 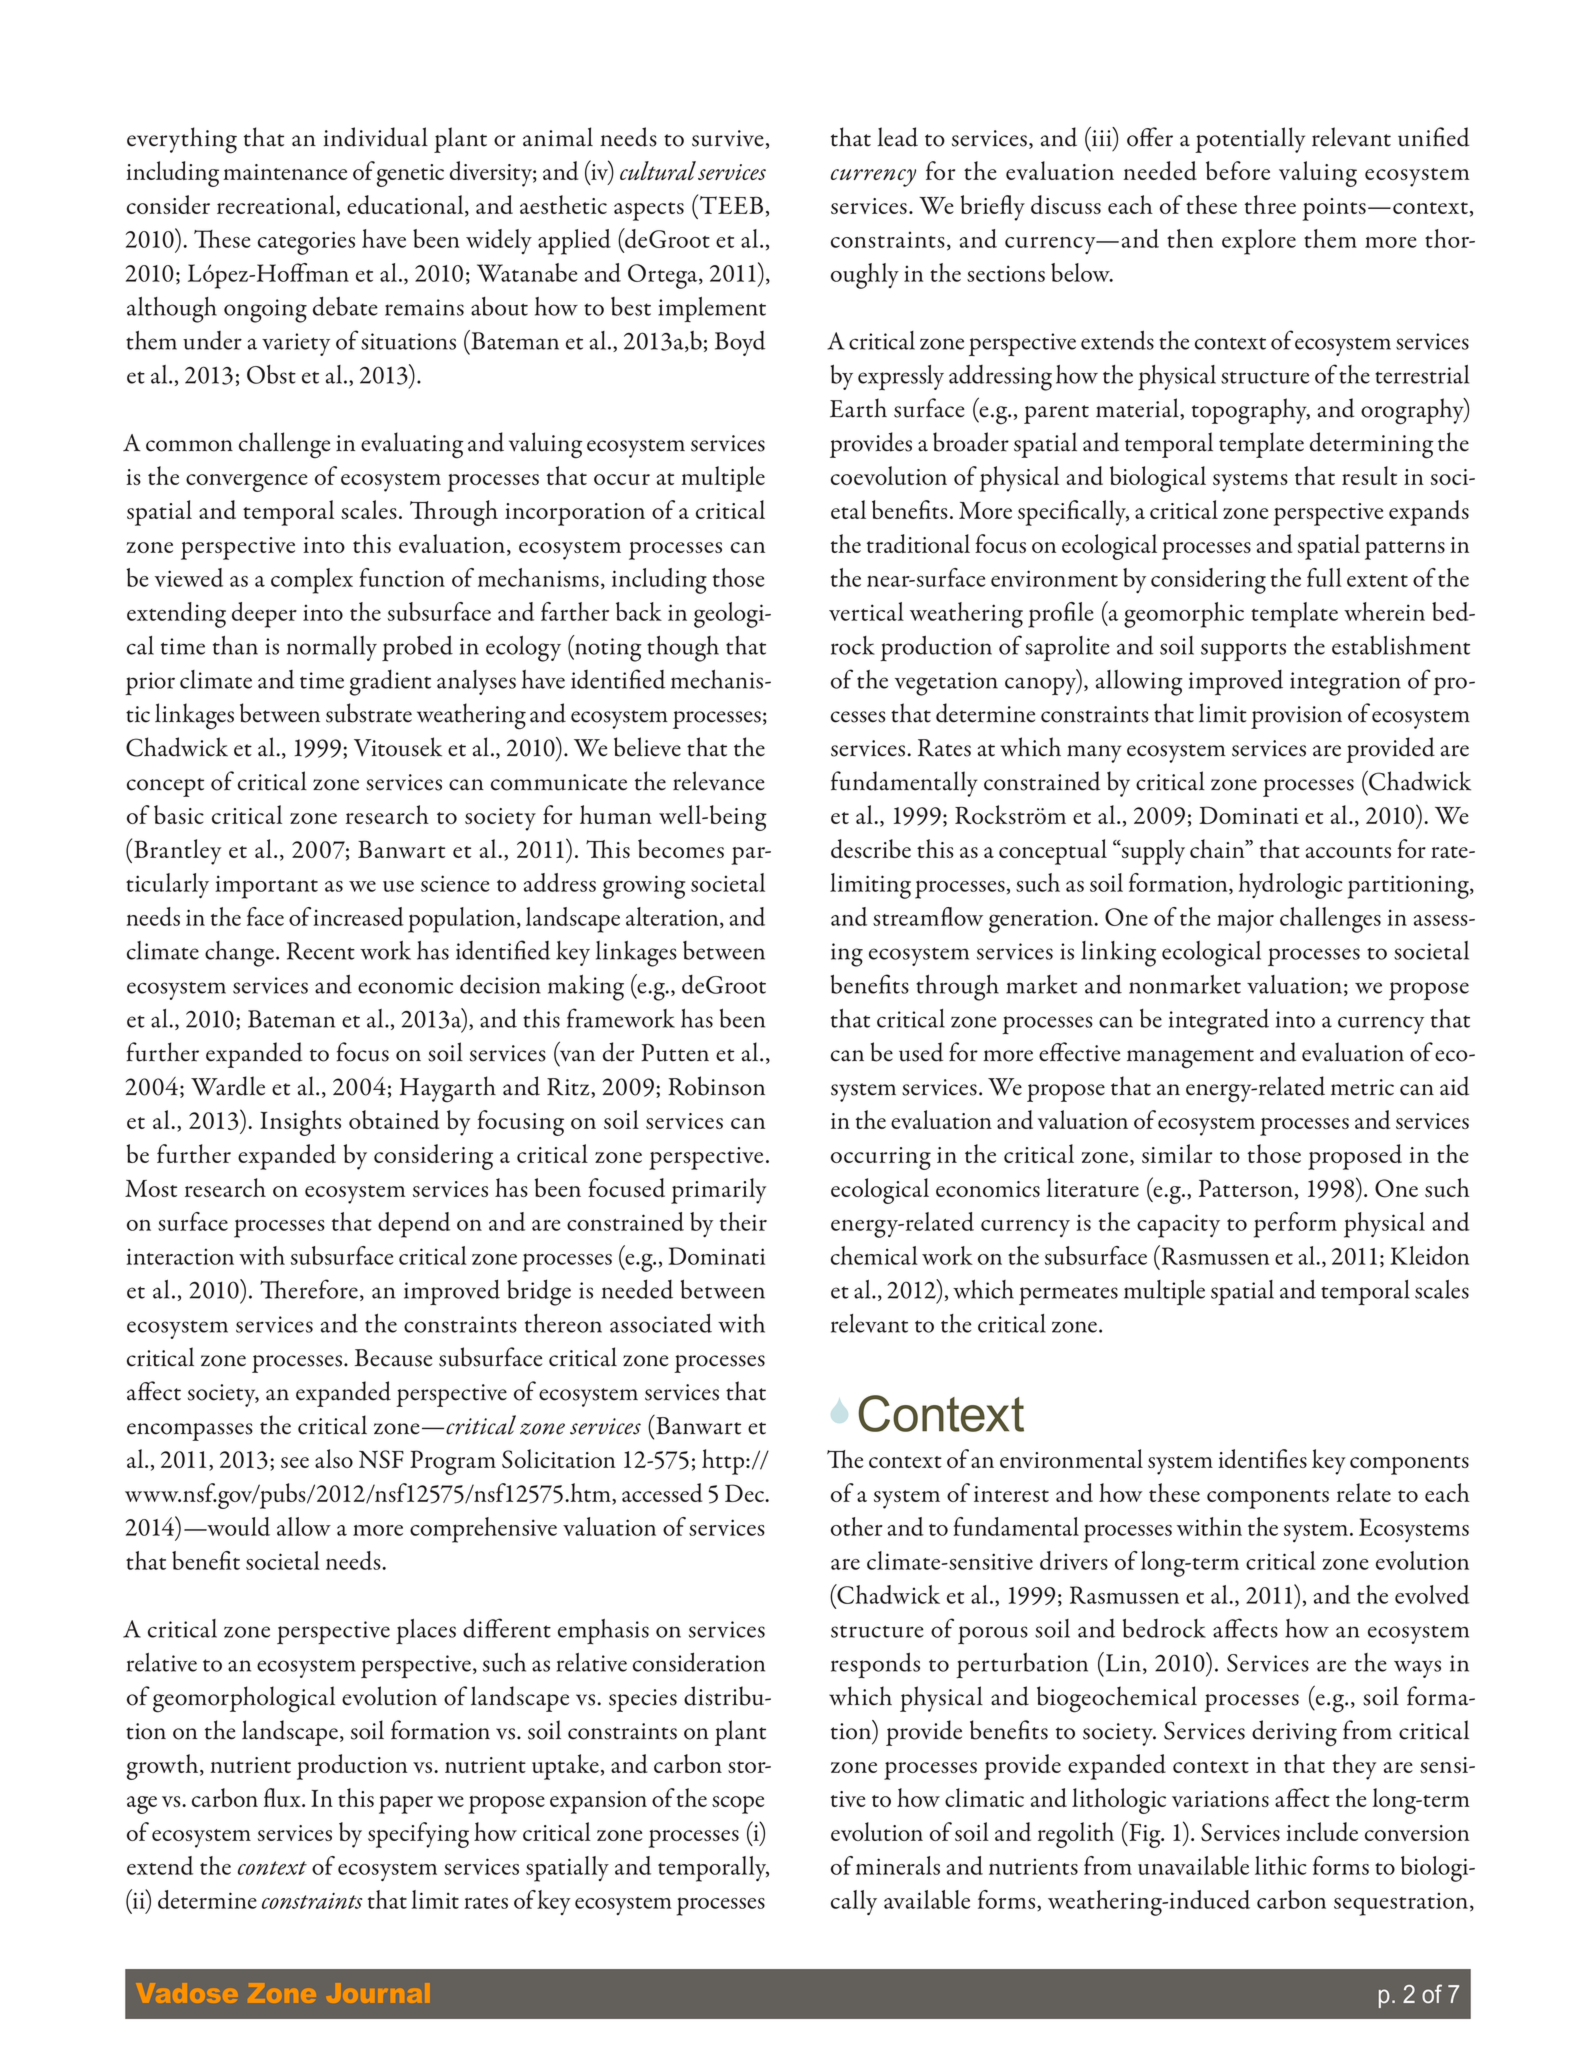 What do you see at coordinates (285, 172) in the screenshot?
I see `maintenance` at bounding box center [285, 172].
